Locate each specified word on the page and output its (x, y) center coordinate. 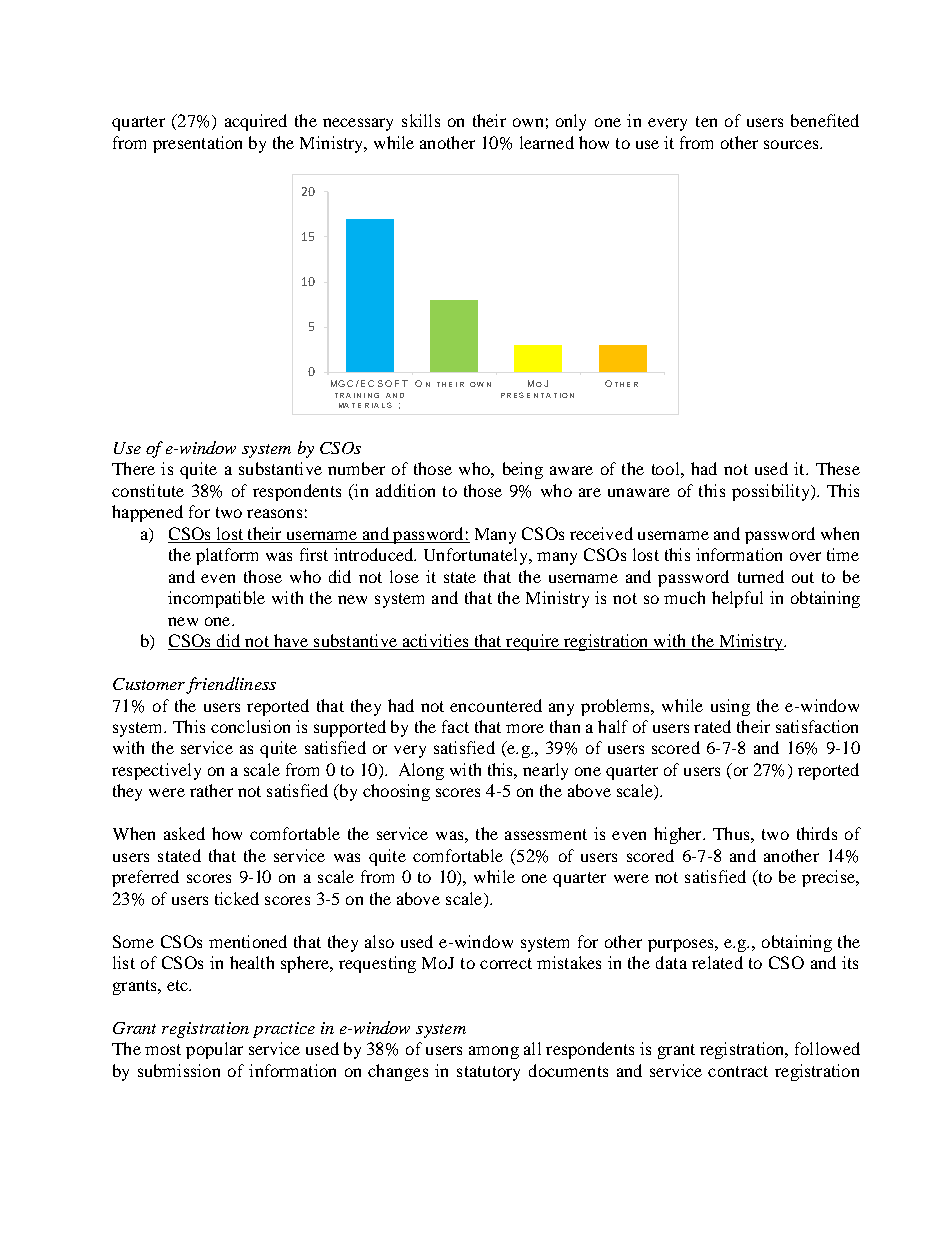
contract (738, 1071)
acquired (256, 122)
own (528, 122)
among (494, 1052)
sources (792, 144)
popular (214, 1050)
